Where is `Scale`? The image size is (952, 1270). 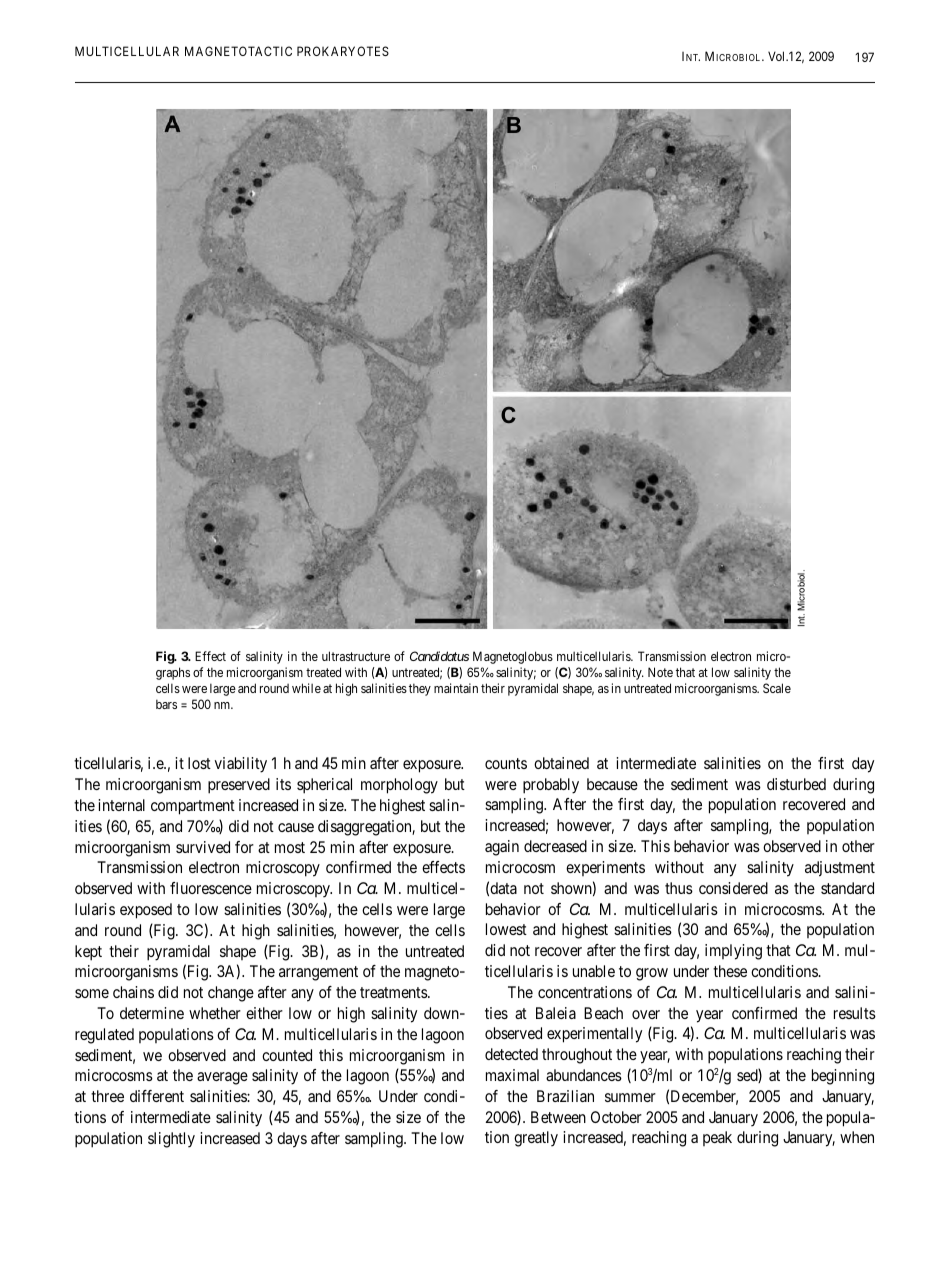
Scale is located at coordinates (777, 688).
